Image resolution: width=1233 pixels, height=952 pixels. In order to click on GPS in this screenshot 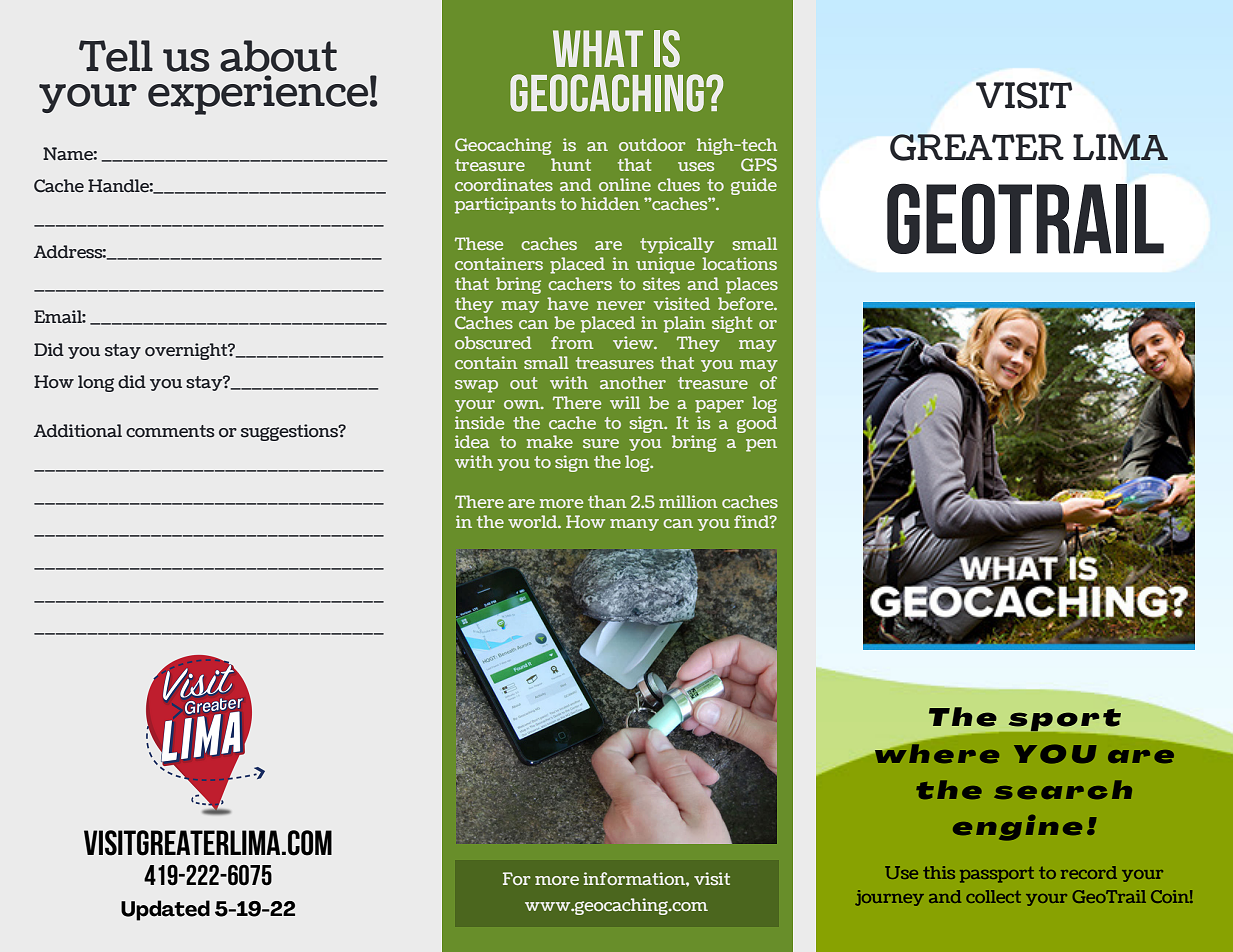, I will do `click(759, 164)`.
